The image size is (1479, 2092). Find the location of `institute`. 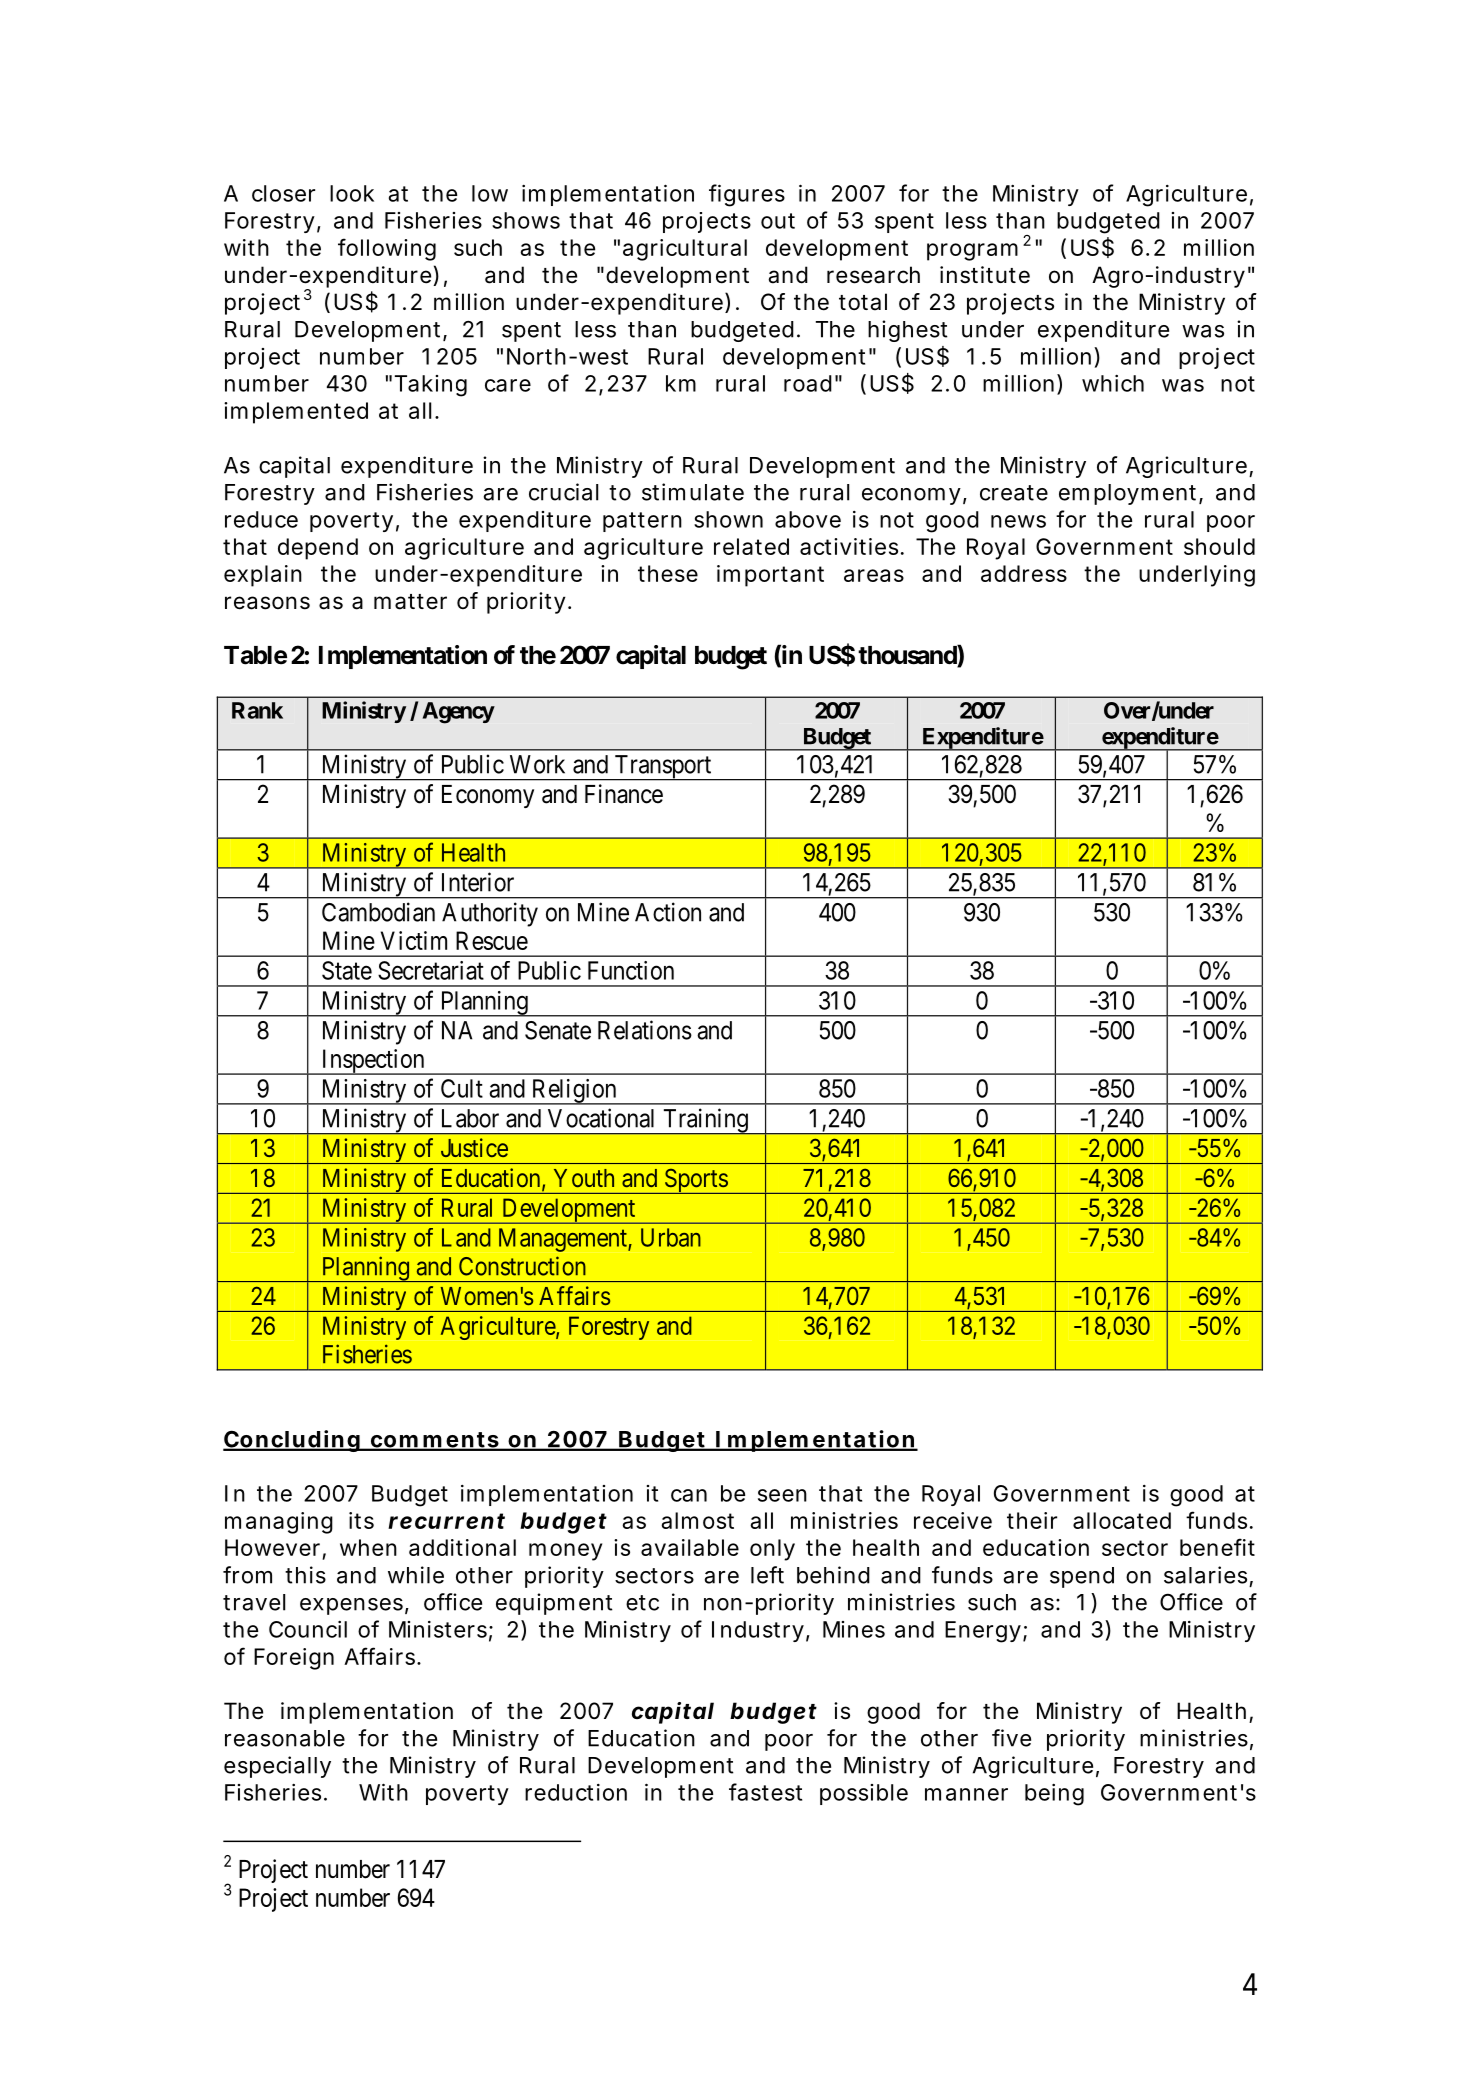

institute is located at coordinates (985, 275).
